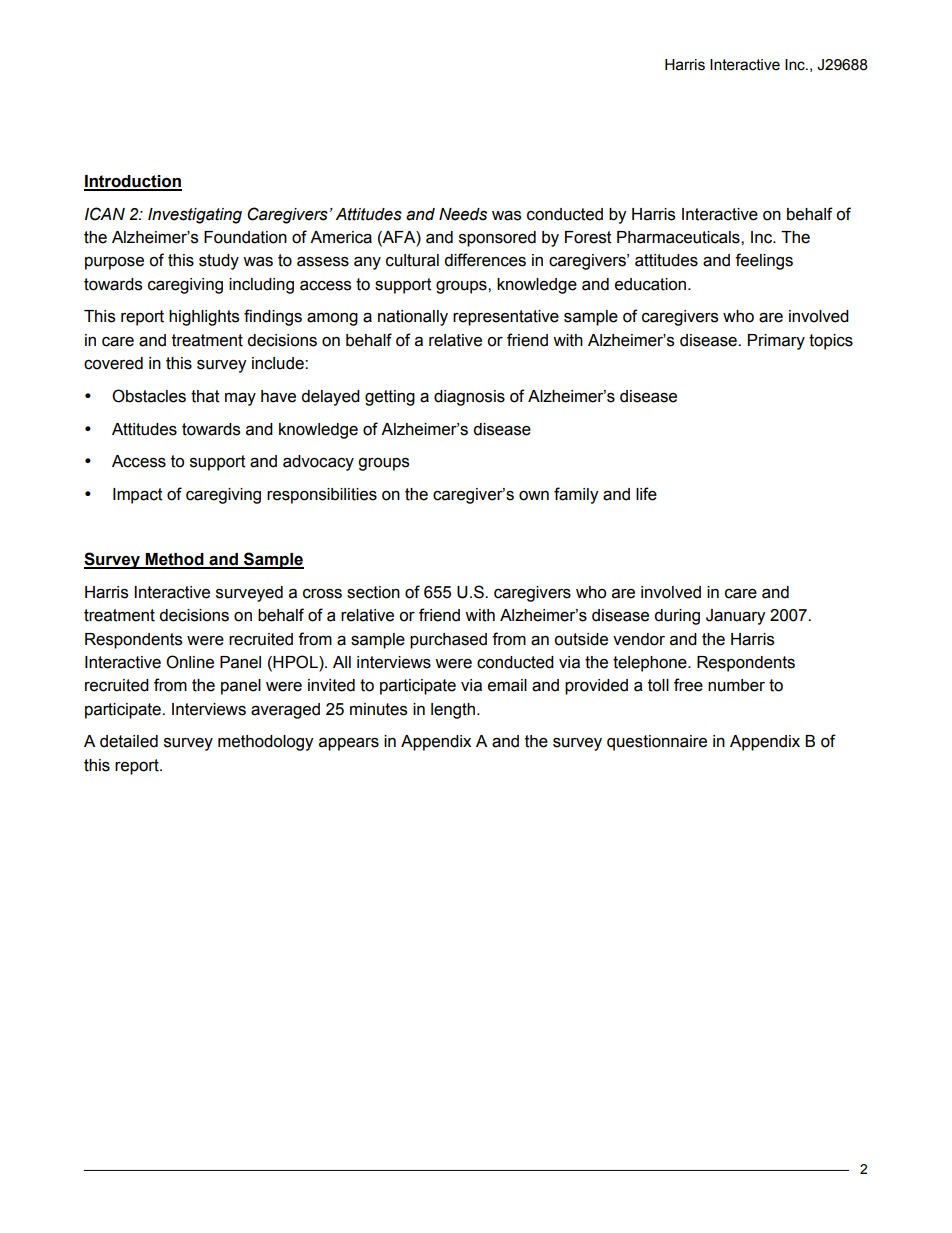  Describe the element at coordinates (322, 594) in the screenshot. I see `cross` at that location.
